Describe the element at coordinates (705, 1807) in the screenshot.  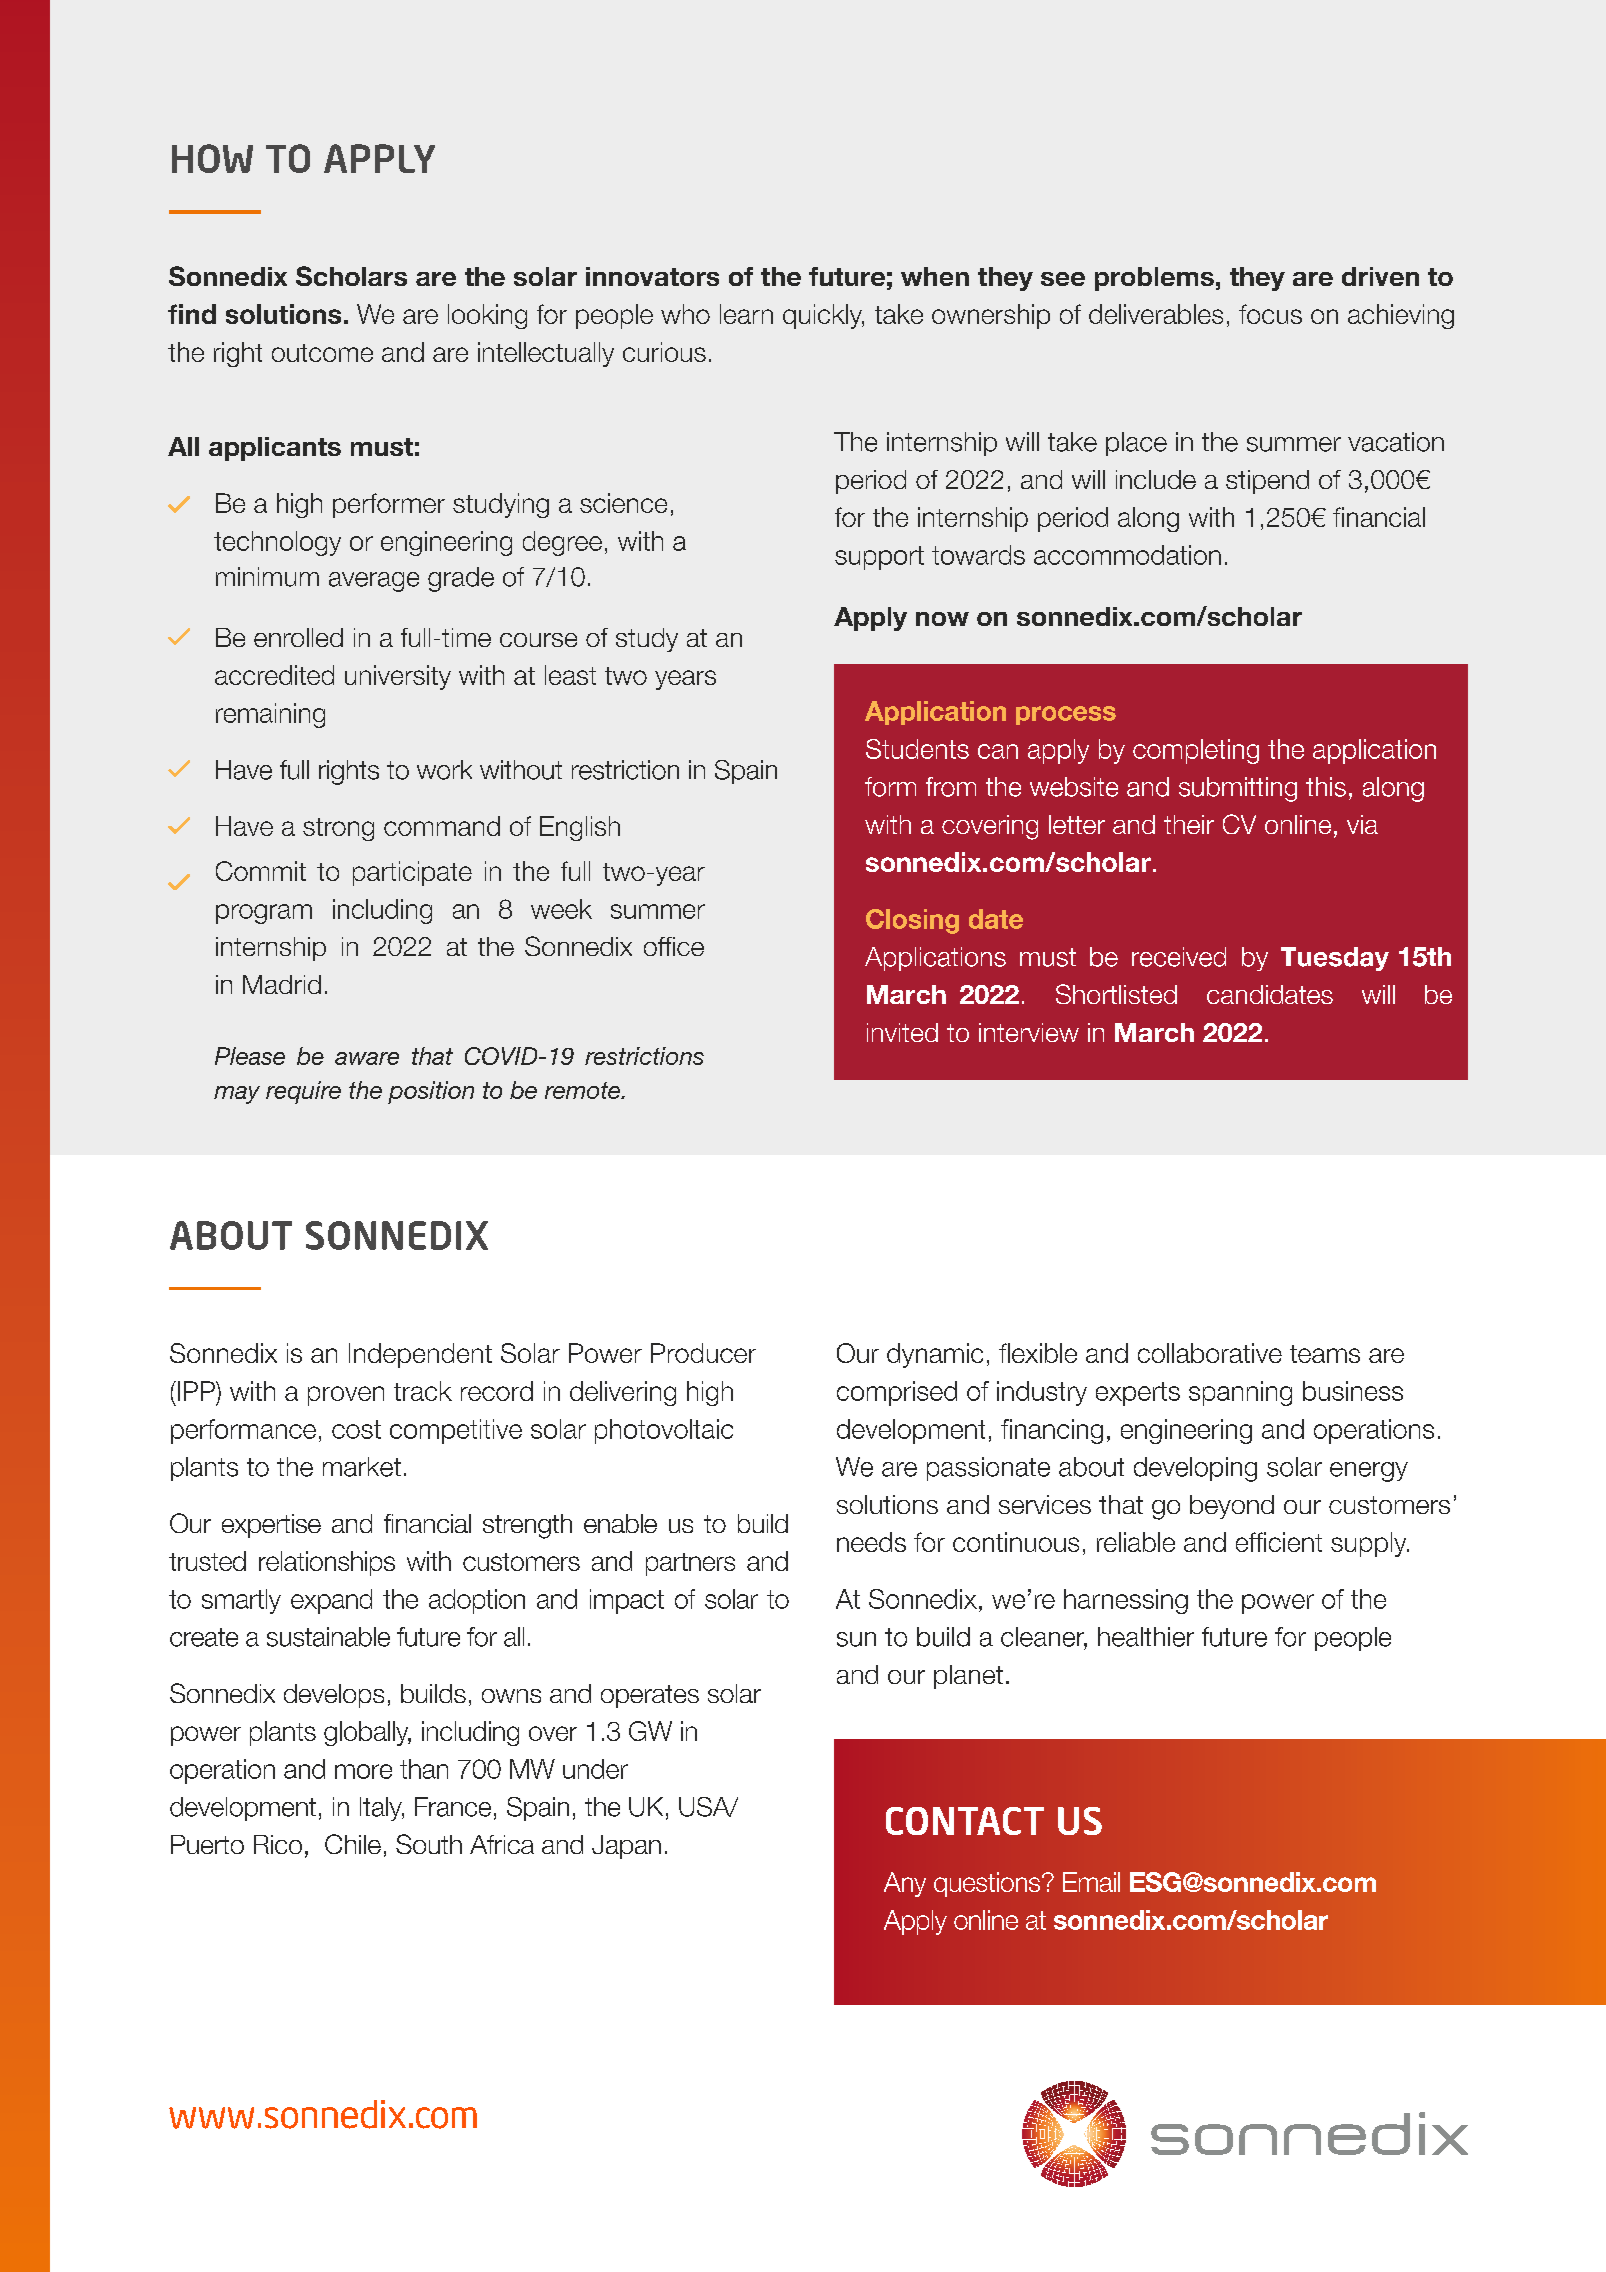
I see `USA` at that location.
